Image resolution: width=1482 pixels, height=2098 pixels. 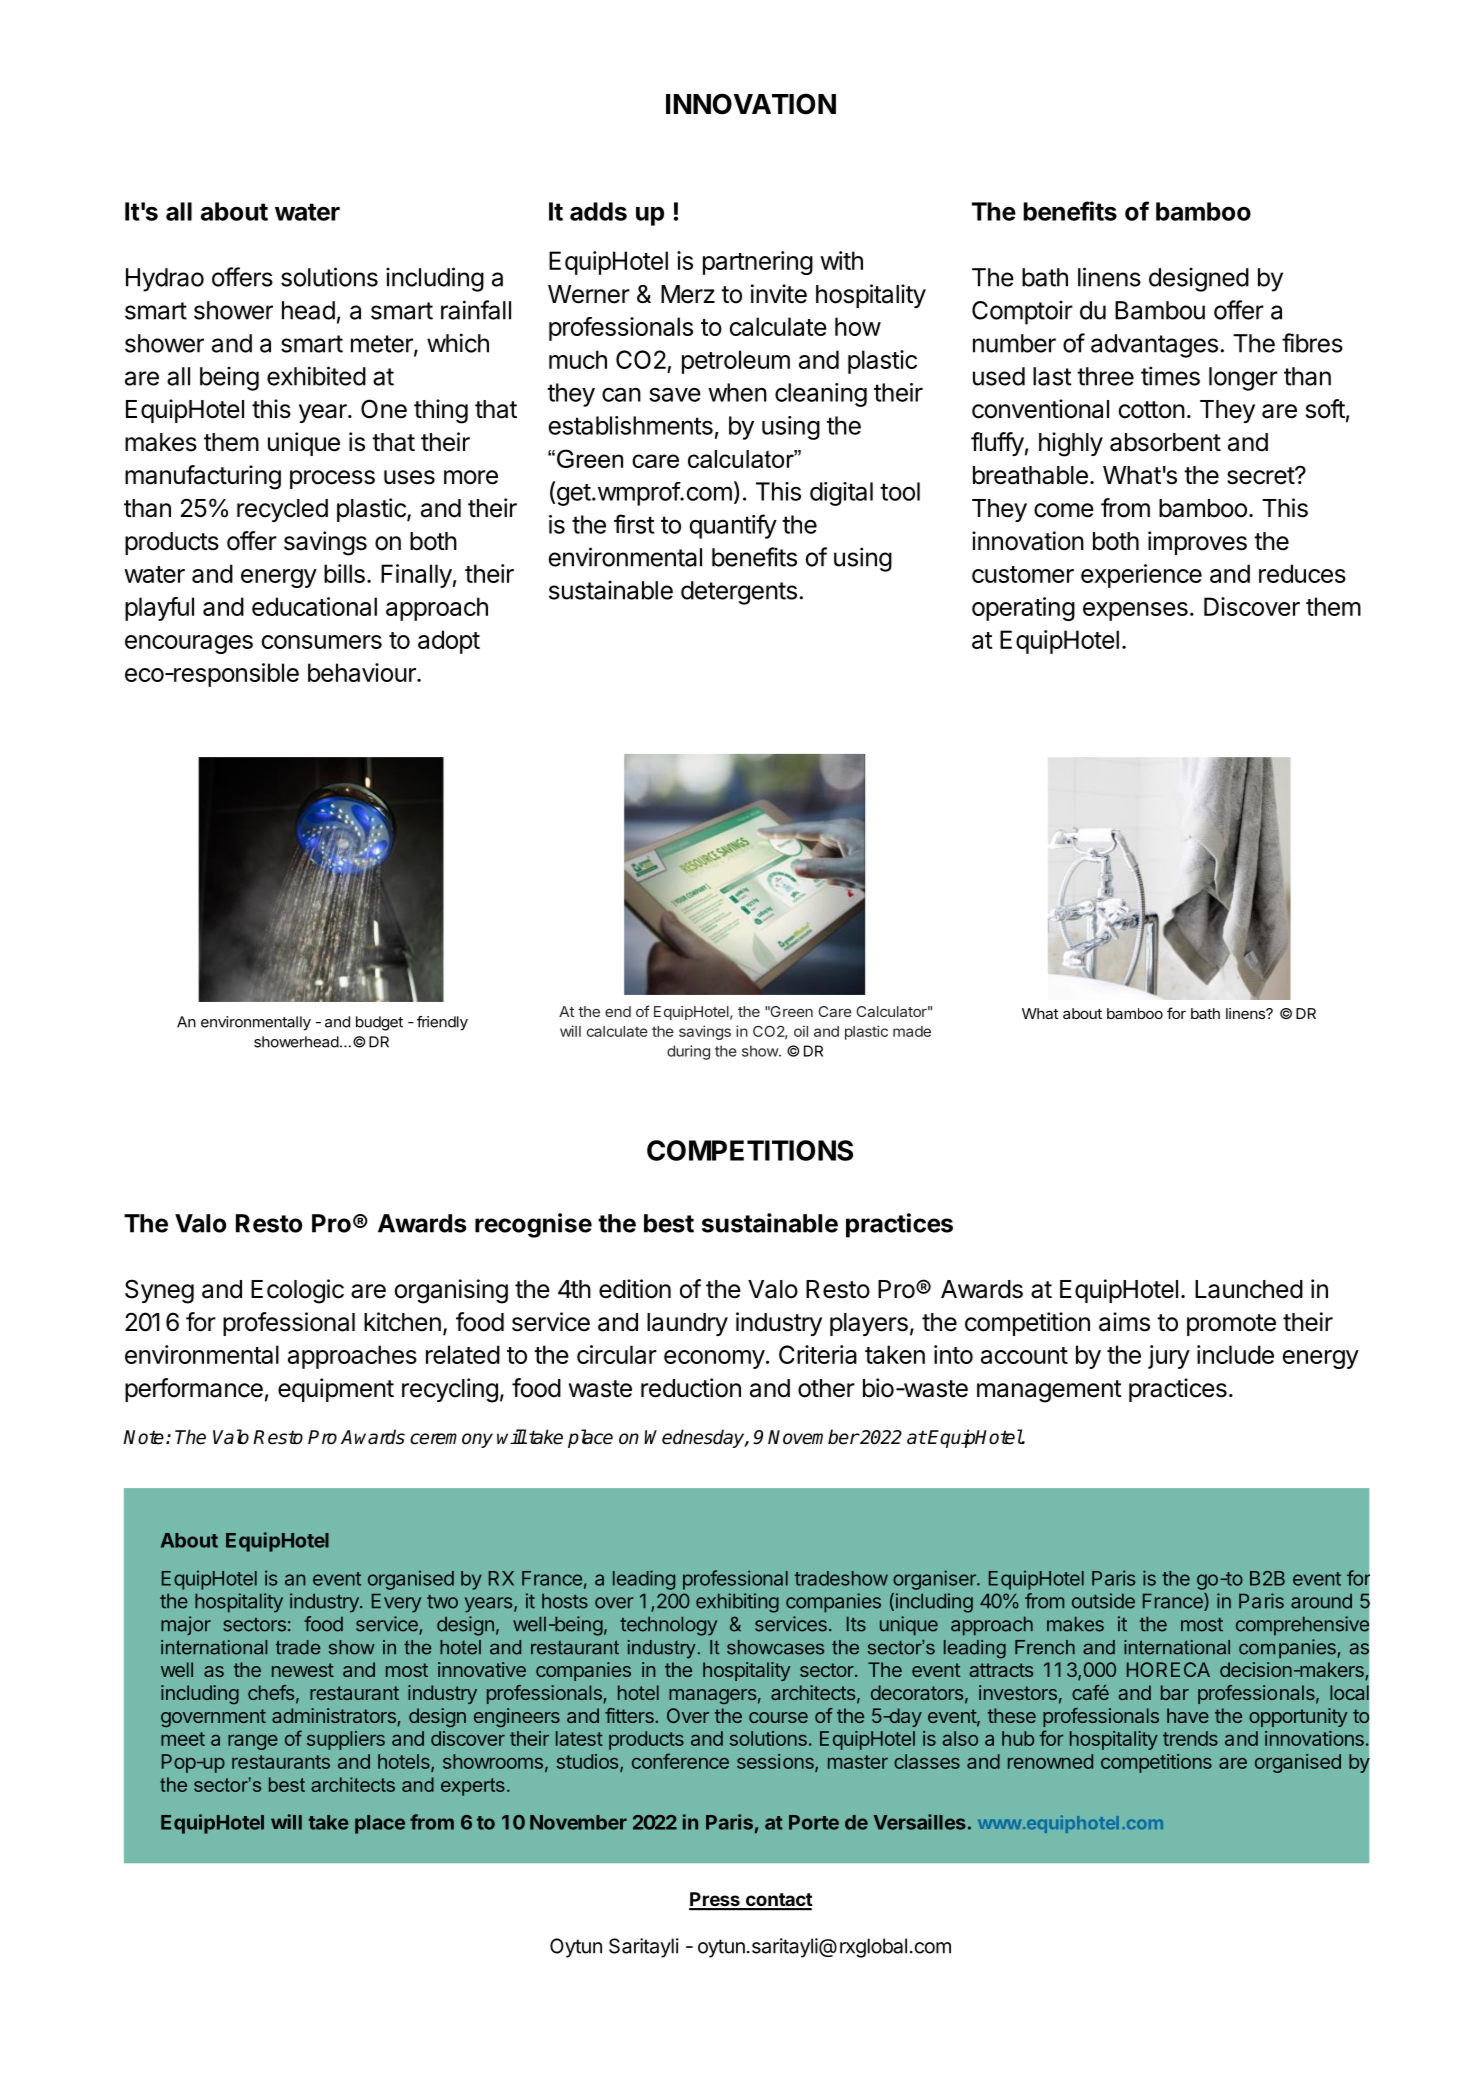 What do you see at coordinates (687, 1324) in the page?
I see `laundry` at bounding box center [687, 1324].
